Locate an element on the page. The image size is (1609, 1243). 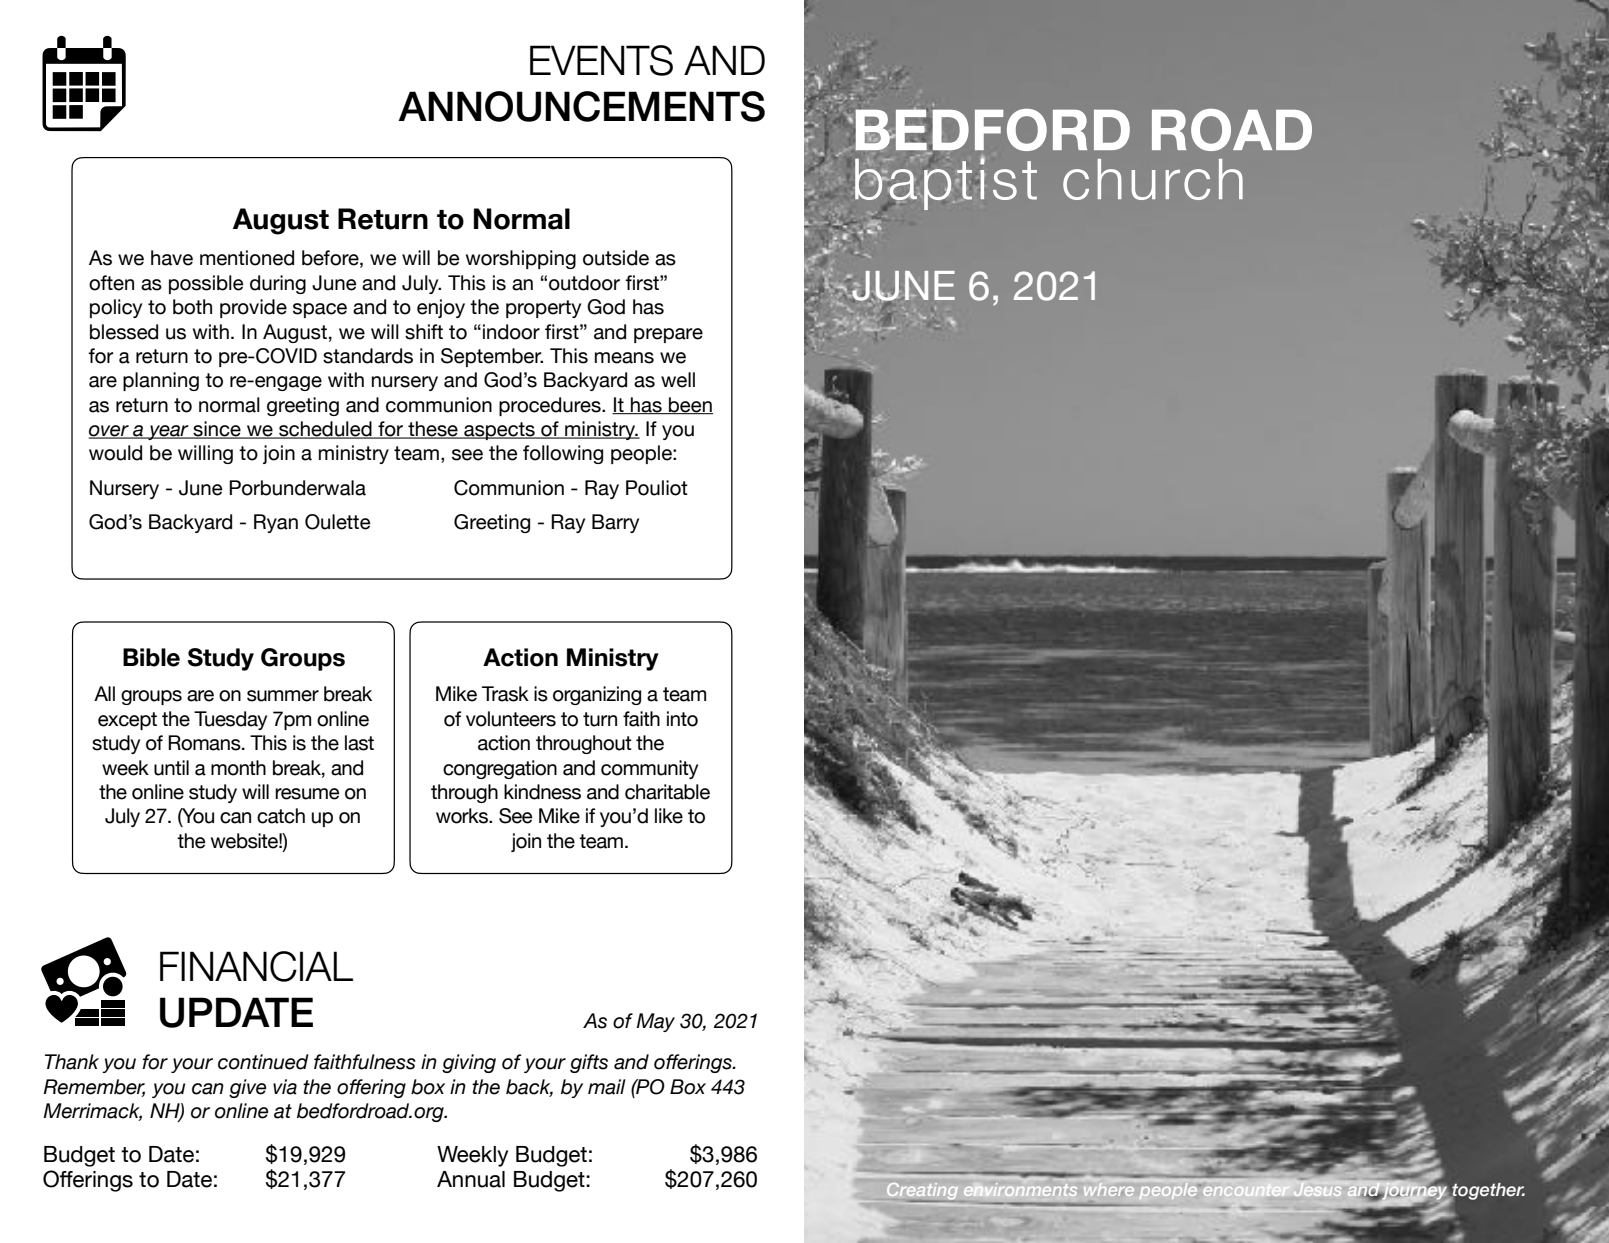
mentioned is located at coordinates (247, 258).
